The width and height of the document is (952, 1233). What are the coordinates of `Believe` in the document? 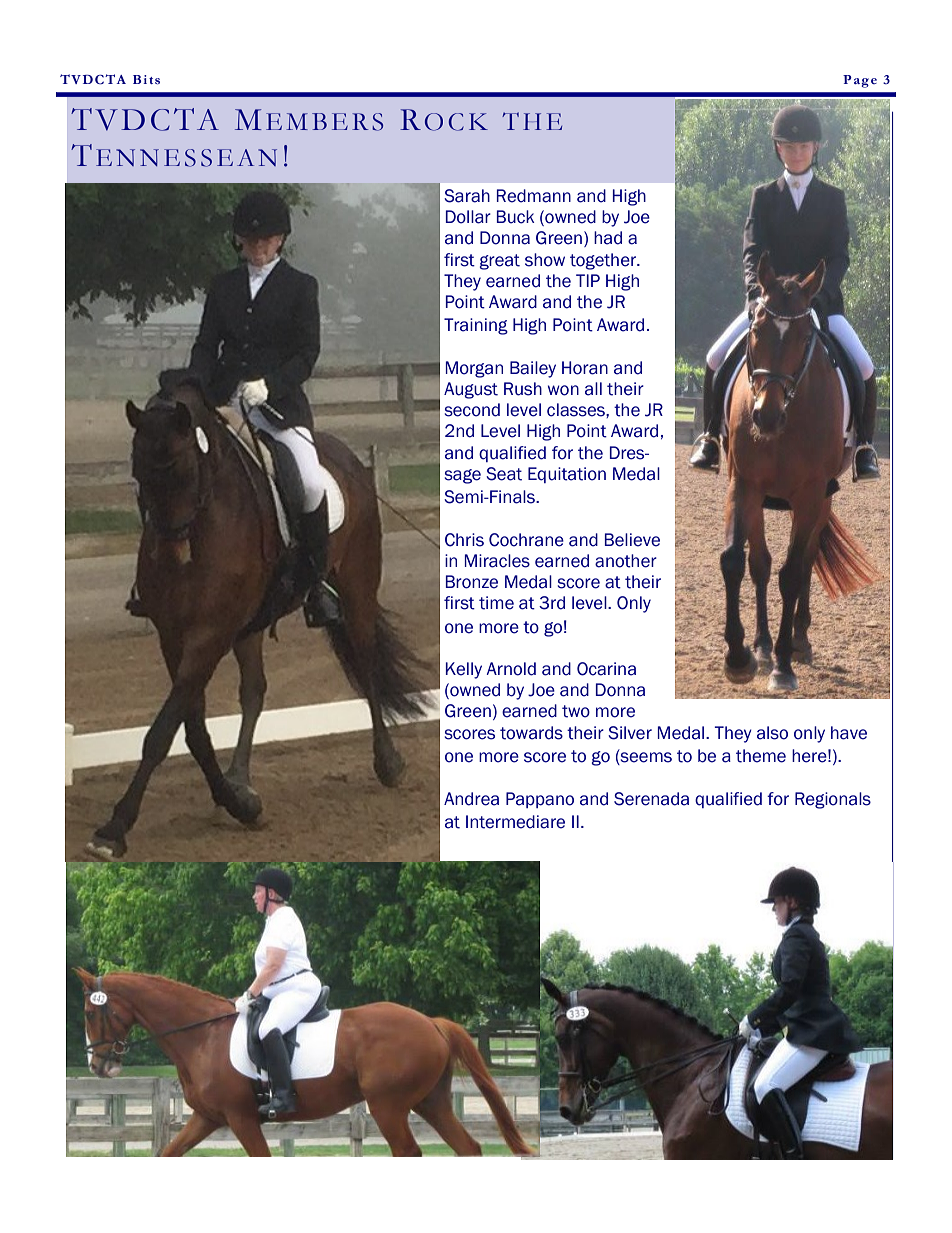 It's located at (632, 540).
